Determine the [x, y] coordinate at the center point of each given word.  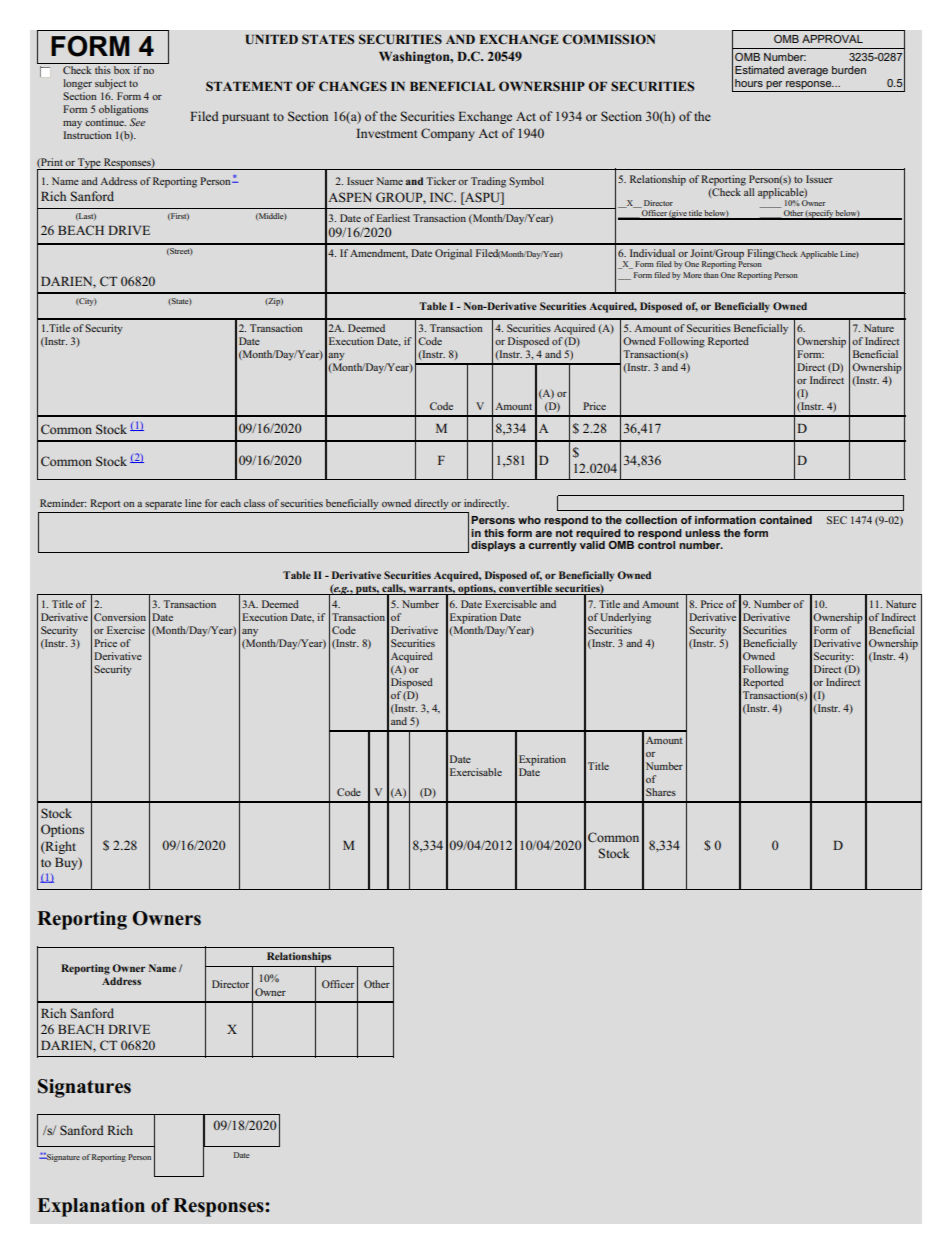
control [656, 545]
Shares [661, 792]
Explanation [91, 1207]
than [711, 275]
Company [448, 134]
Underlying [625, 618]
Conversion [120, 617]
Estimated [759, 70]
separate [163, 505]
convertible [525, 589]
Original [453, 254]
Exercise [126, 630]
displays [493, 546]
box [122, 70]
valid [592, 544]
